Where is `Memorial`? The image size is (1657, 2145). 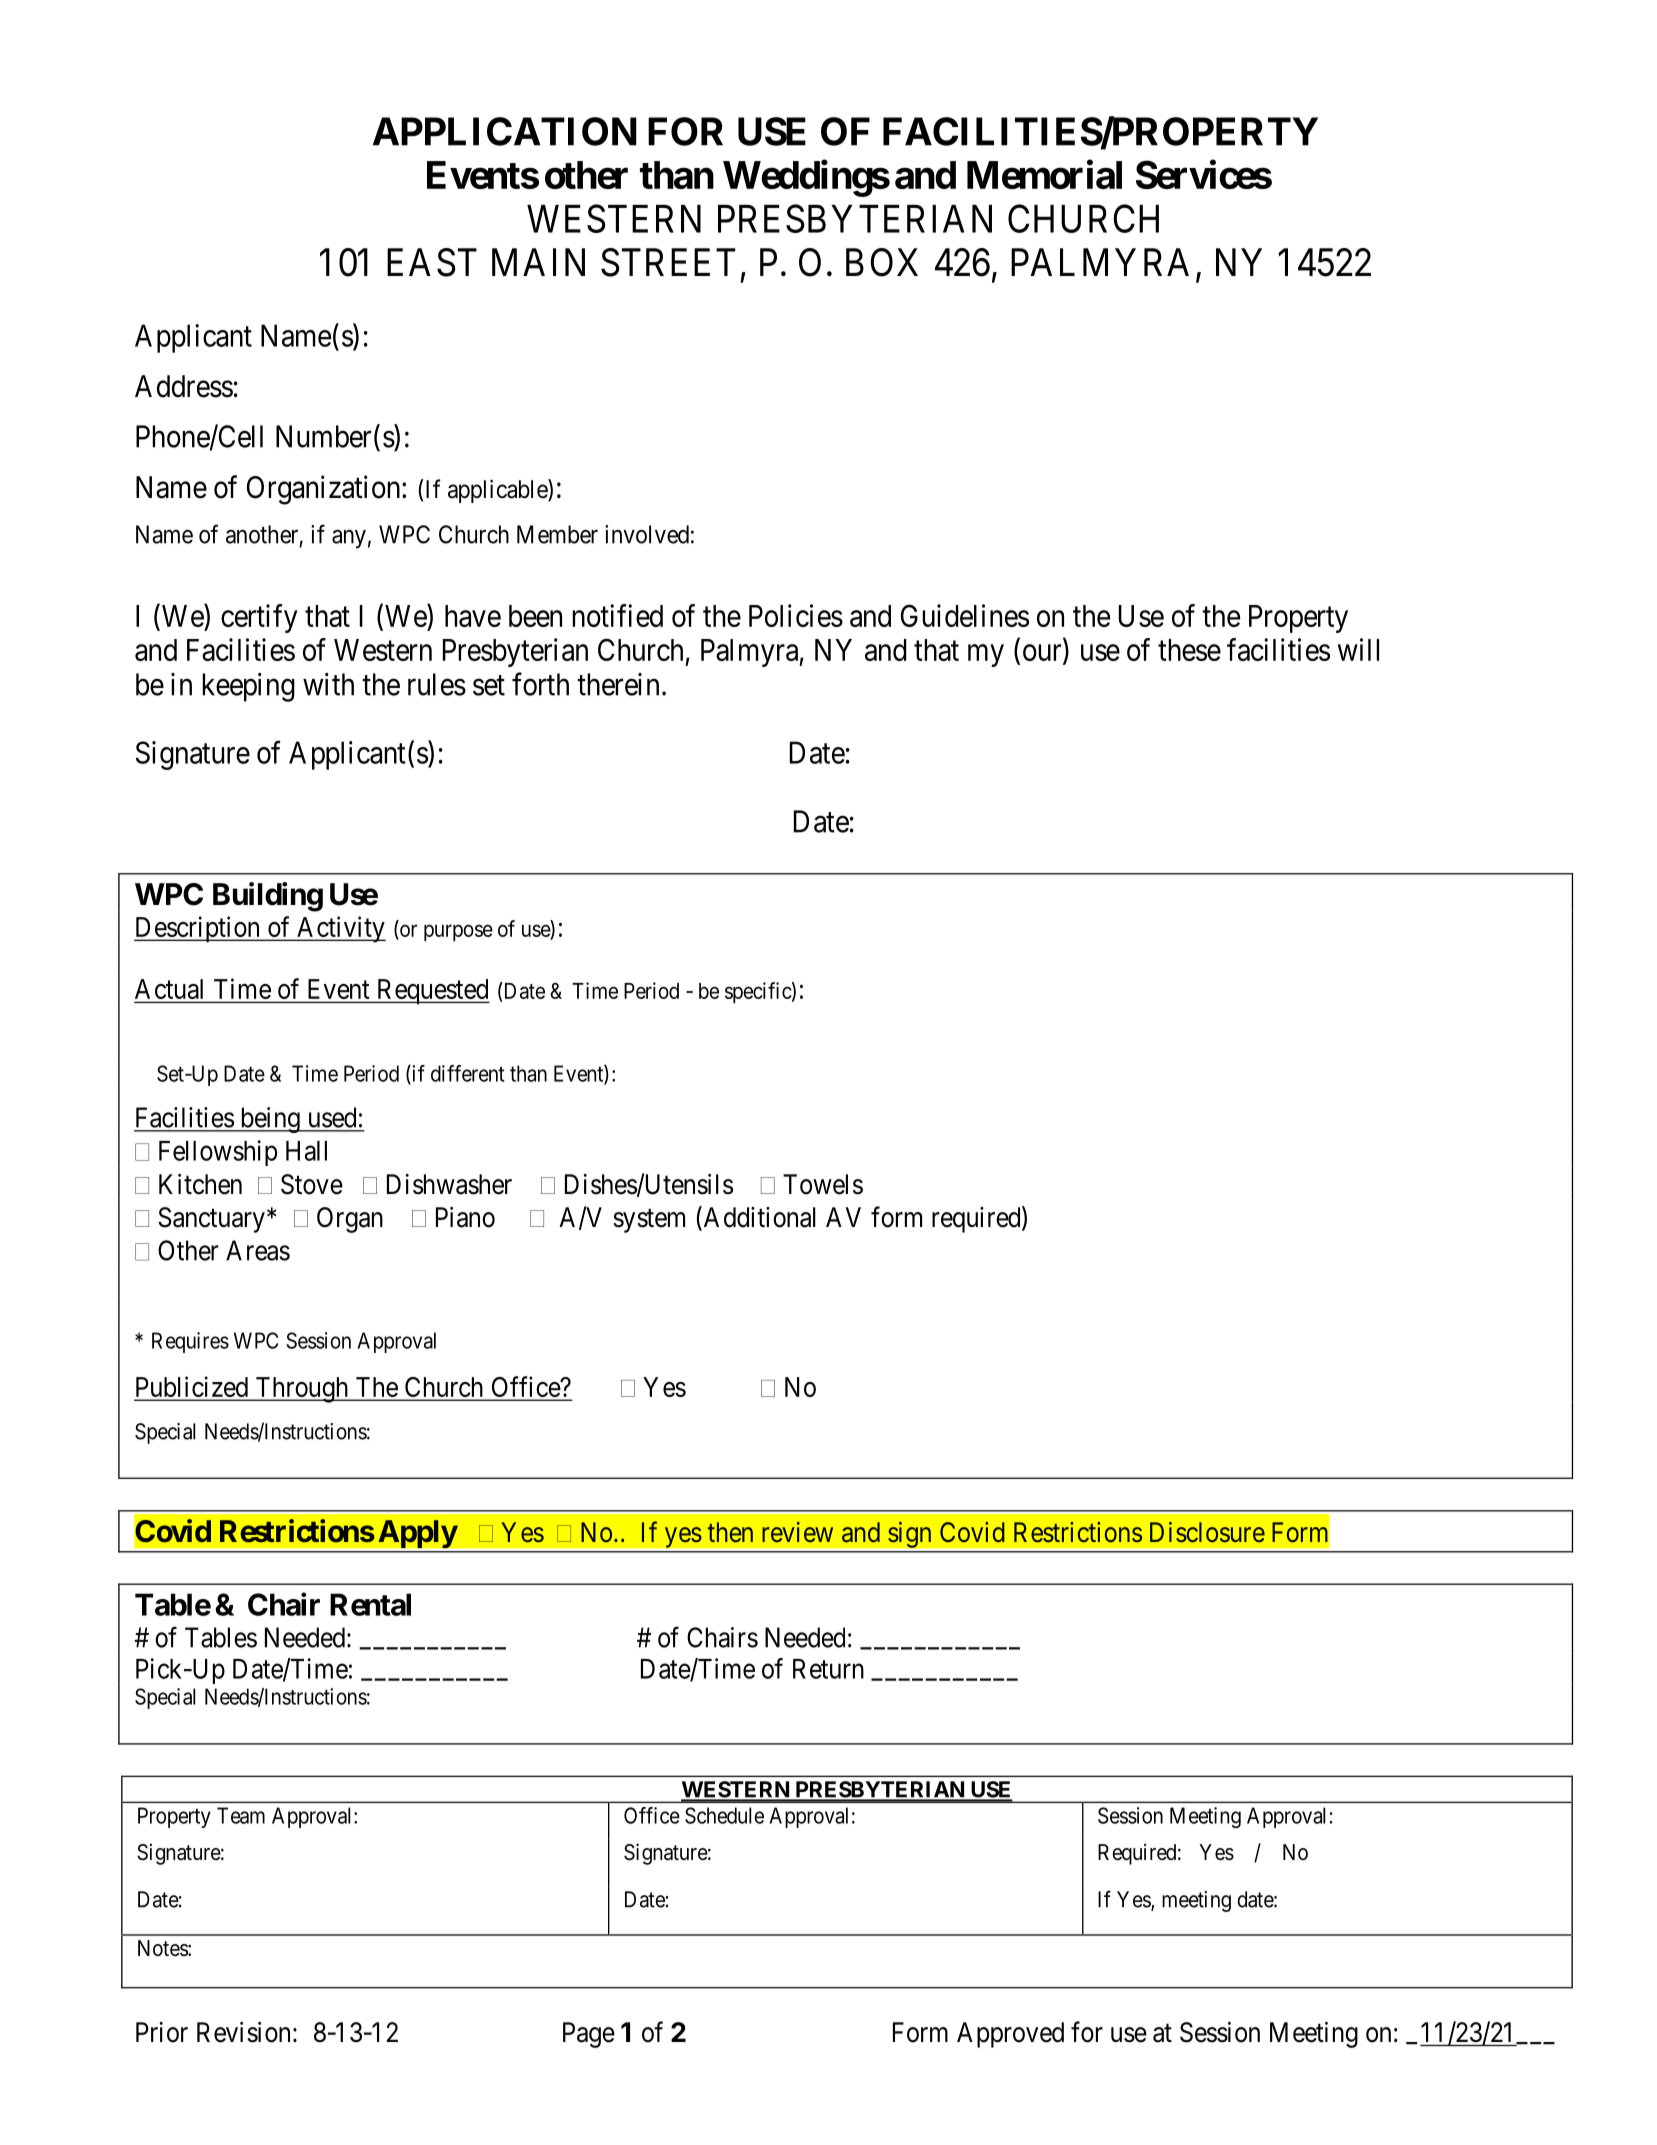
Memorial is located at coordinates (1044, 174).
